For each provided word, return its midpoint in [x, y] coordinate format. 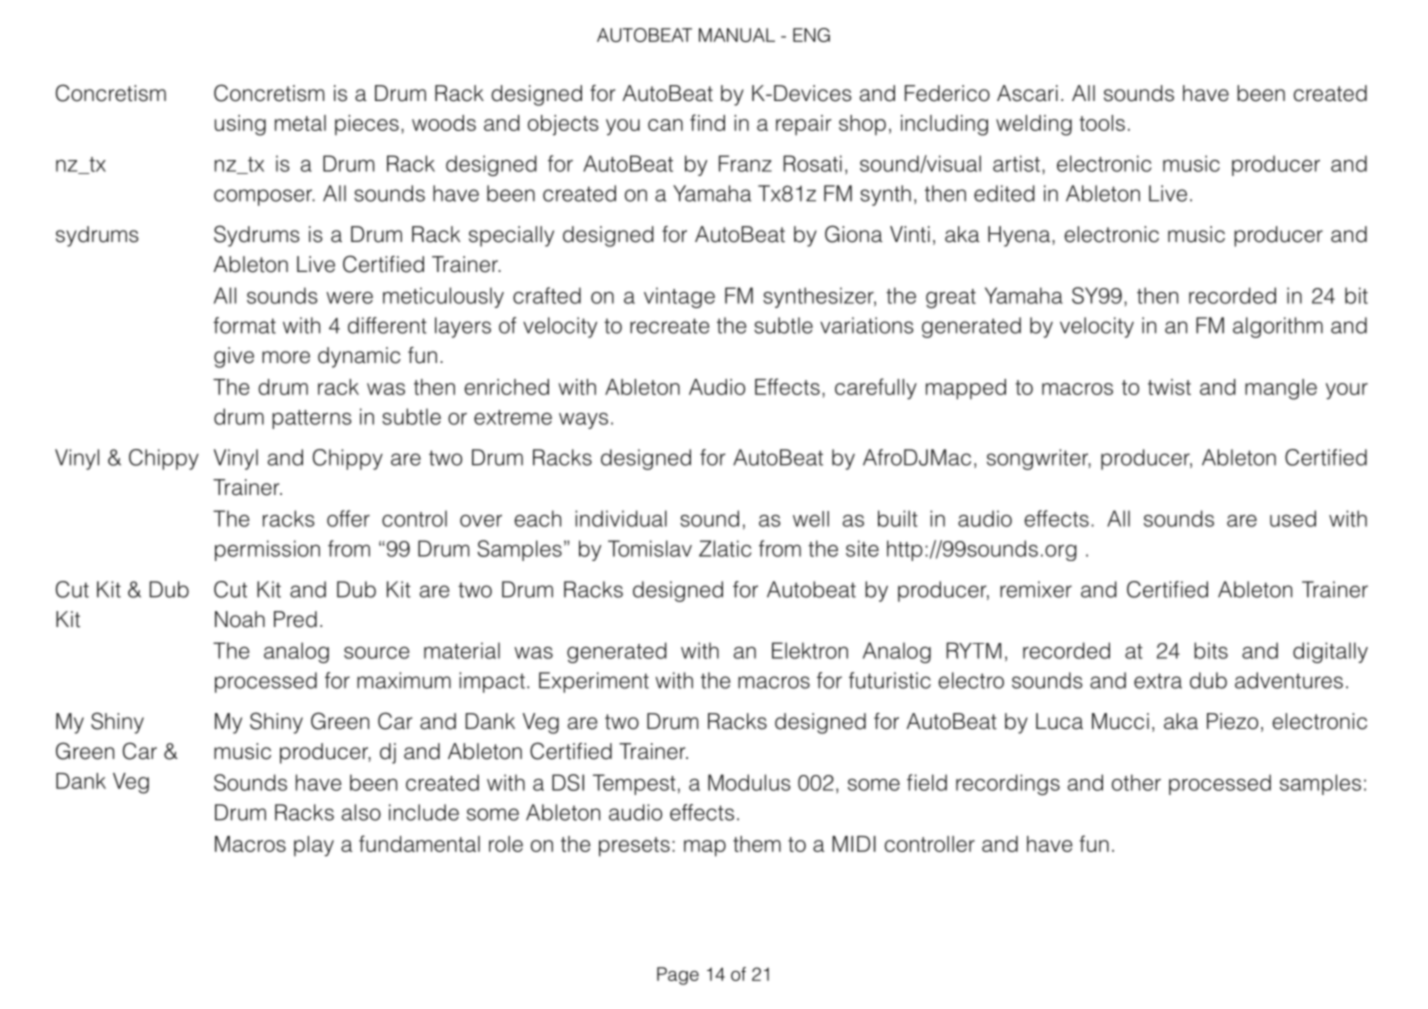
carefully [876, 389]
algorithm [1278, 327]
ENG [811, 35]
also [361, 812]
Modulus [749, 782]
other [1136, 782]
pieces [367, 125]
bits [1211, 650]
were [349, 298]
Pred [295, 619]
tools [1102, 123]
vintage [679, 297]
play [314, 846]
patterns [312, 419]
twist [1169, 387]
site [862, 548]
